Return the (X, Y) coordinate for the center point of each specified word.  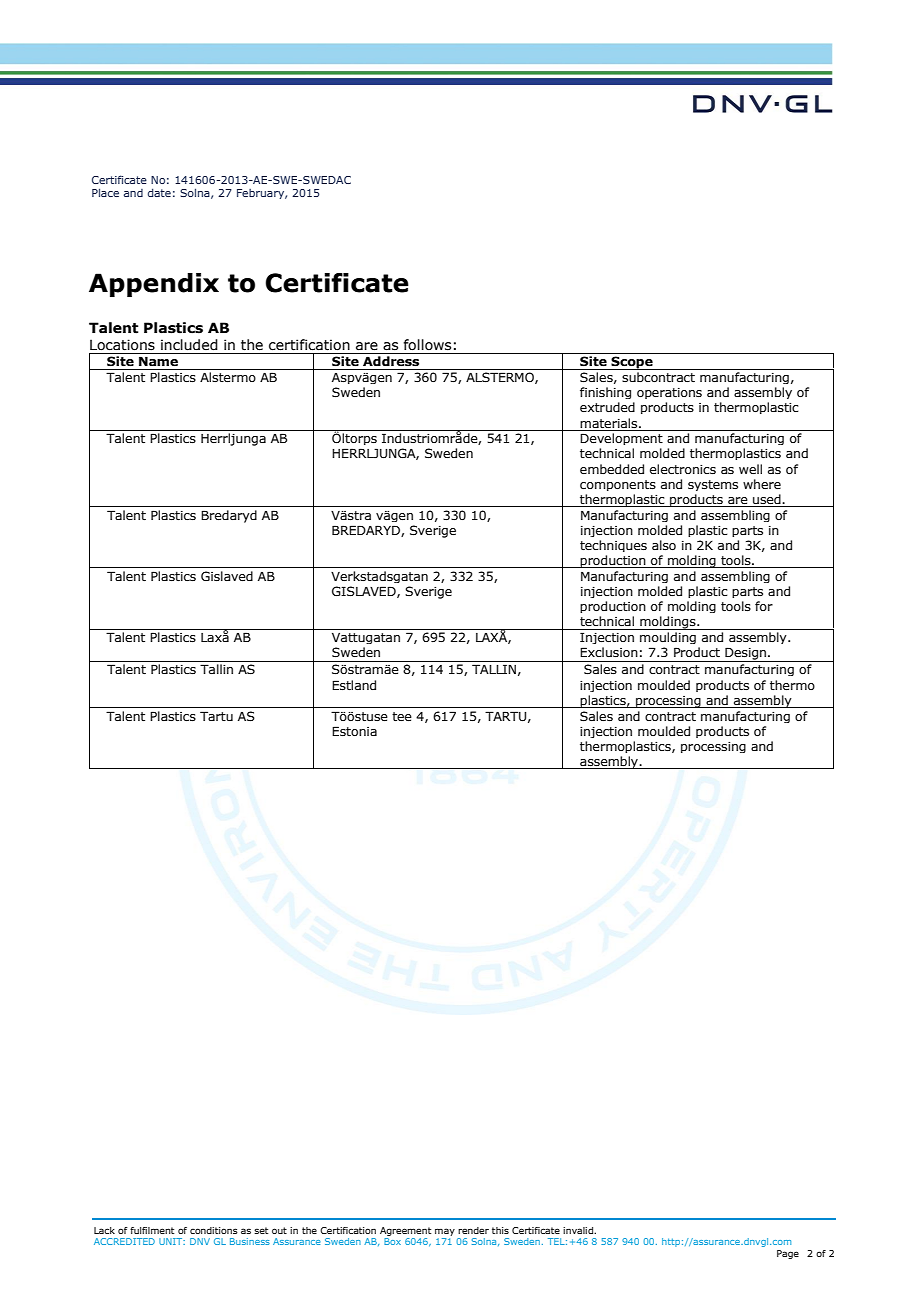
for (764, 606)
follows (427, 345)
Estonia (354, 731)
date (159, 192)
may (445, 1232)
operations (669, 393)
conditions (214, 1230)
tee (402, 716)
